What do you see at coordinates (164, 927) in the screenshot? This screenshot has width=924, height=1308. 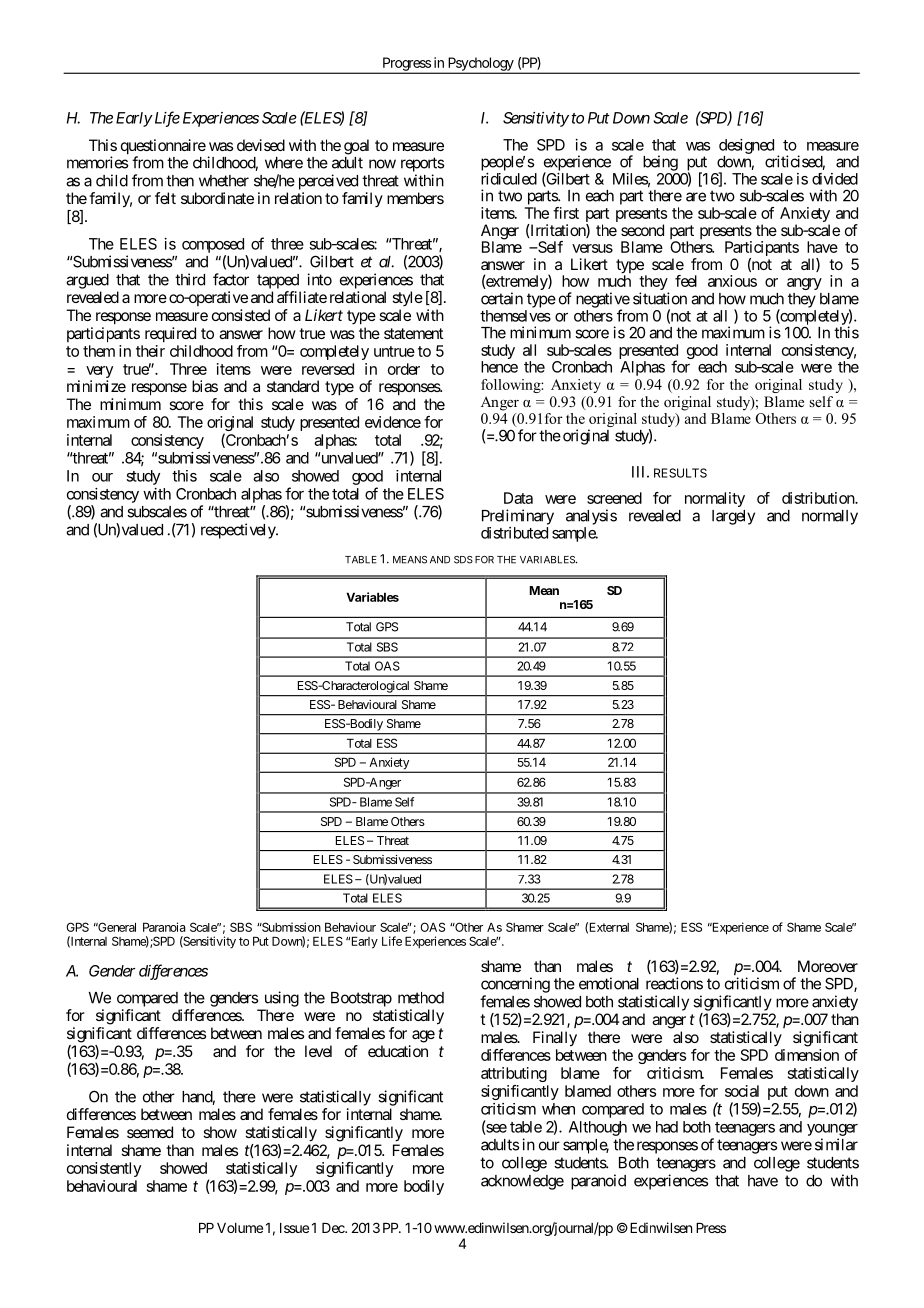 I see `Paranoia` at bounding box center [164, 927].
